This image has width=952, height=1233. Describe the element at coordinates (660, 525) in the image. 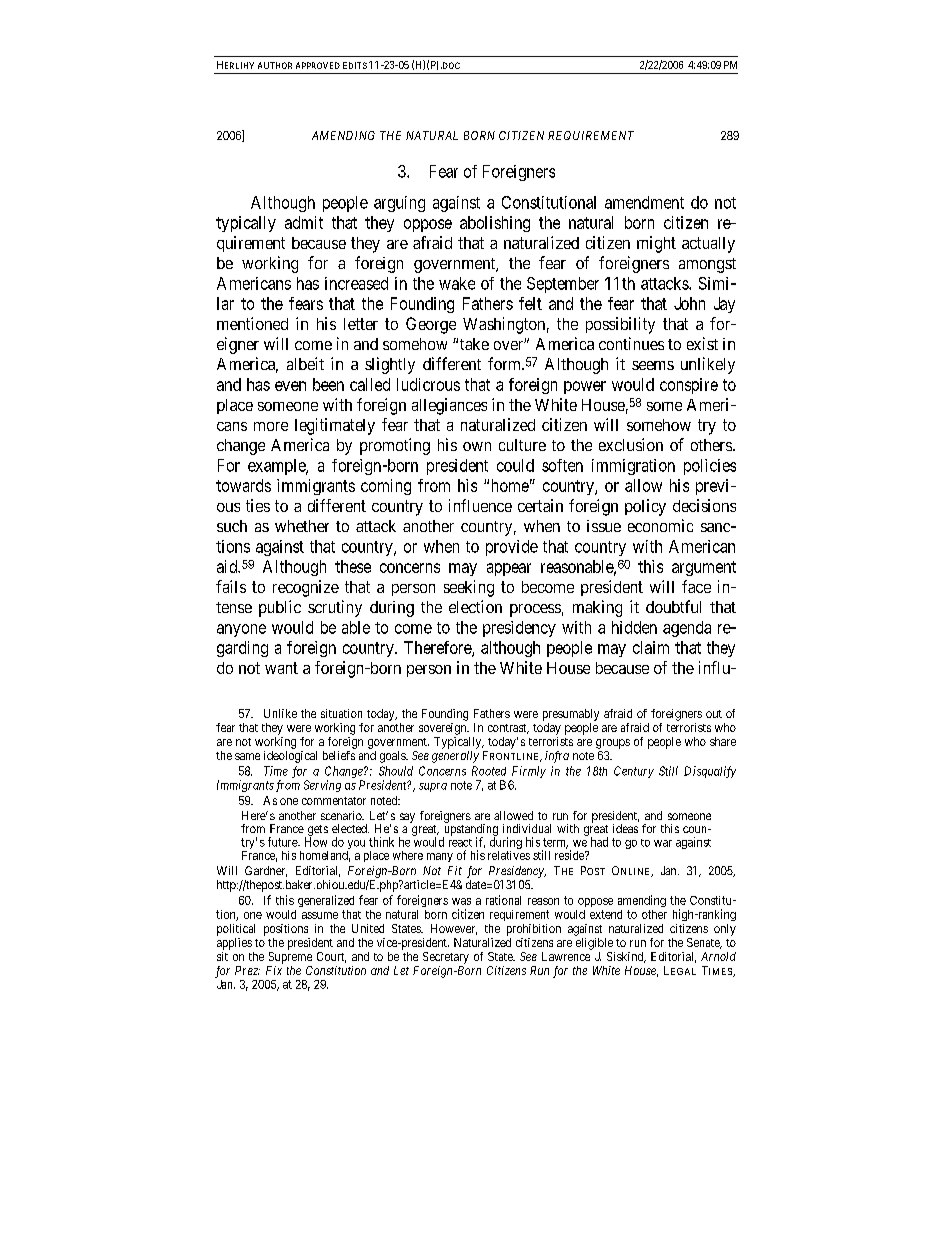

I see `economic` at that location.
